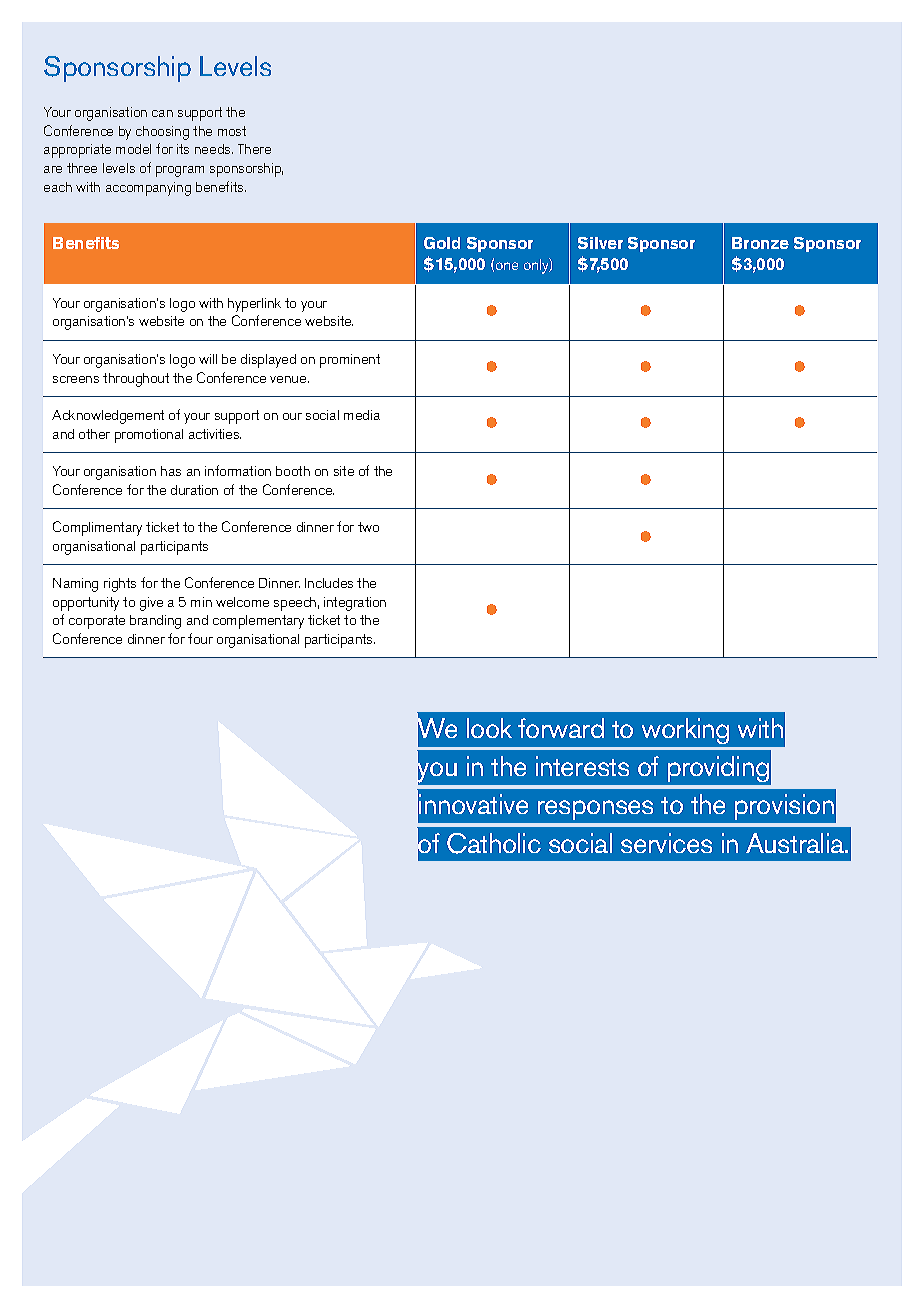 The height and width of the image is (1308, 924). What do you see at coordinates (362, 415) in the image?
I see `media` at bounding box center [362, 415].
